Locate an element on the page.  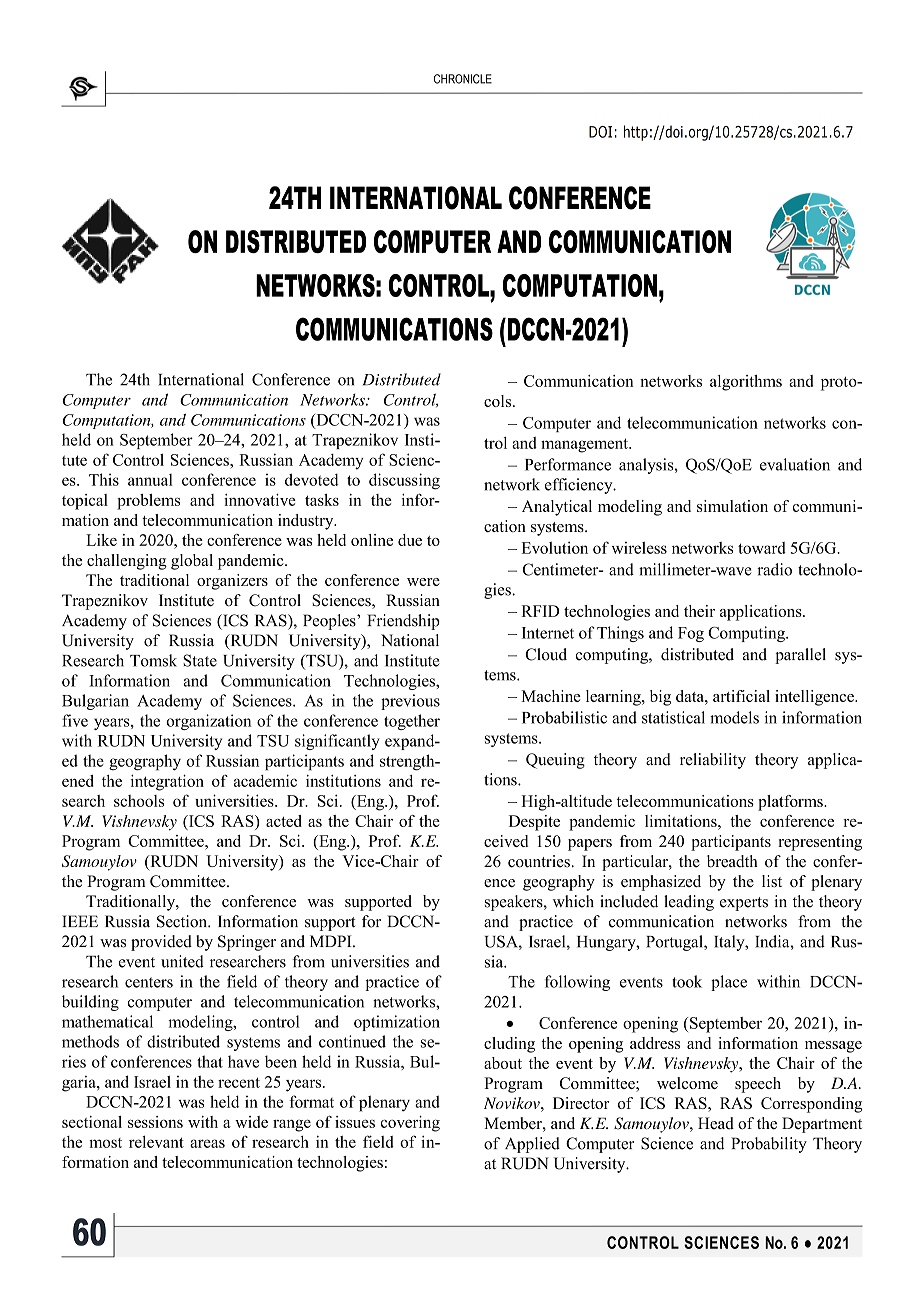
reliability is located at coordinates (713, 761).
